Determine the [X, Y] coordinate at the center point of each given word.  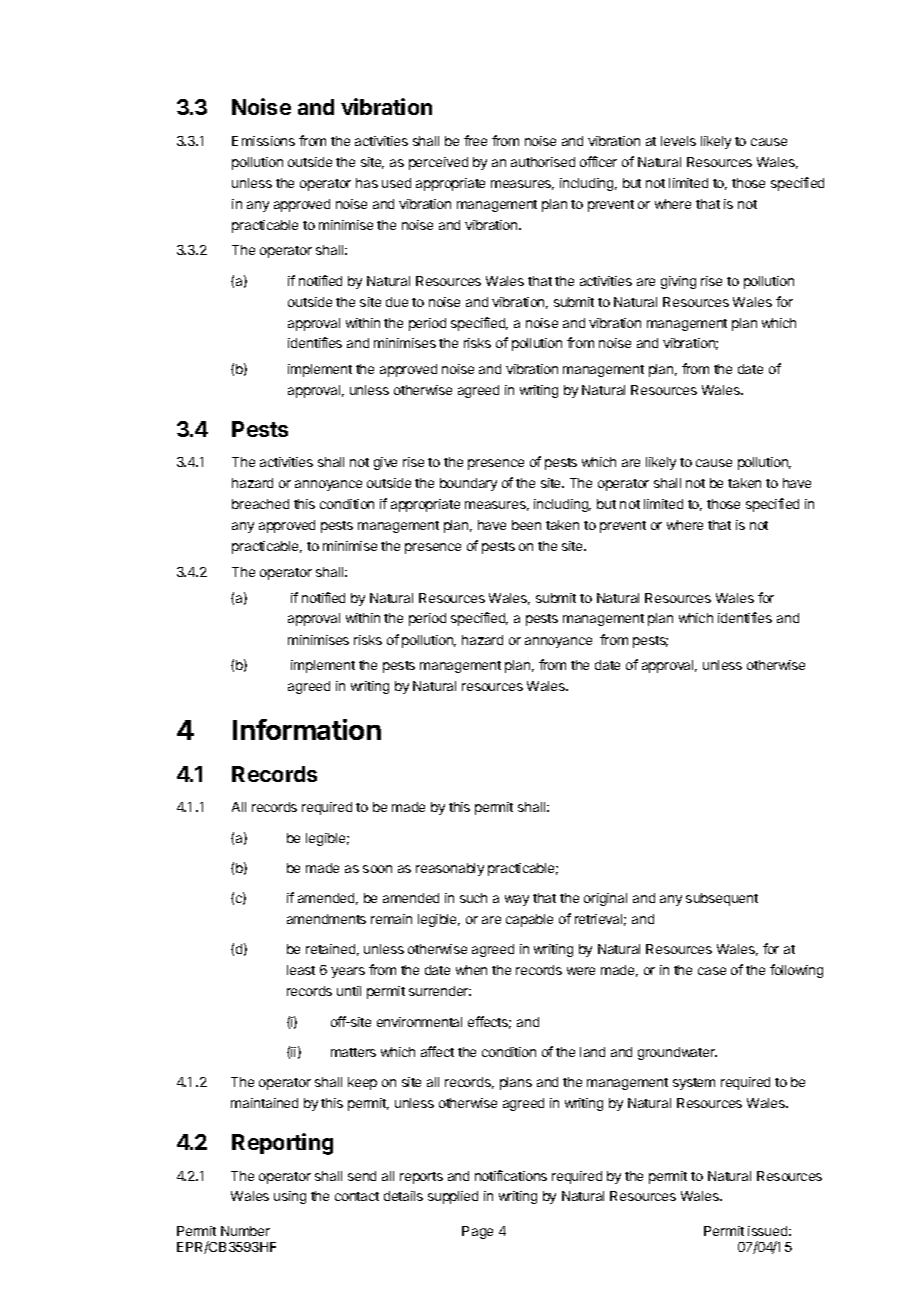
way [517, 900]
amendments [326, 919]
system [694, 1084]
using [290, 1197]
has [367, 183]
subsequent [722, 899]
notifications [511, 1175]
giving [678, 282]
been [526, 525]
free [475, 140]
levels [678, 141]
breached [260, 504]
